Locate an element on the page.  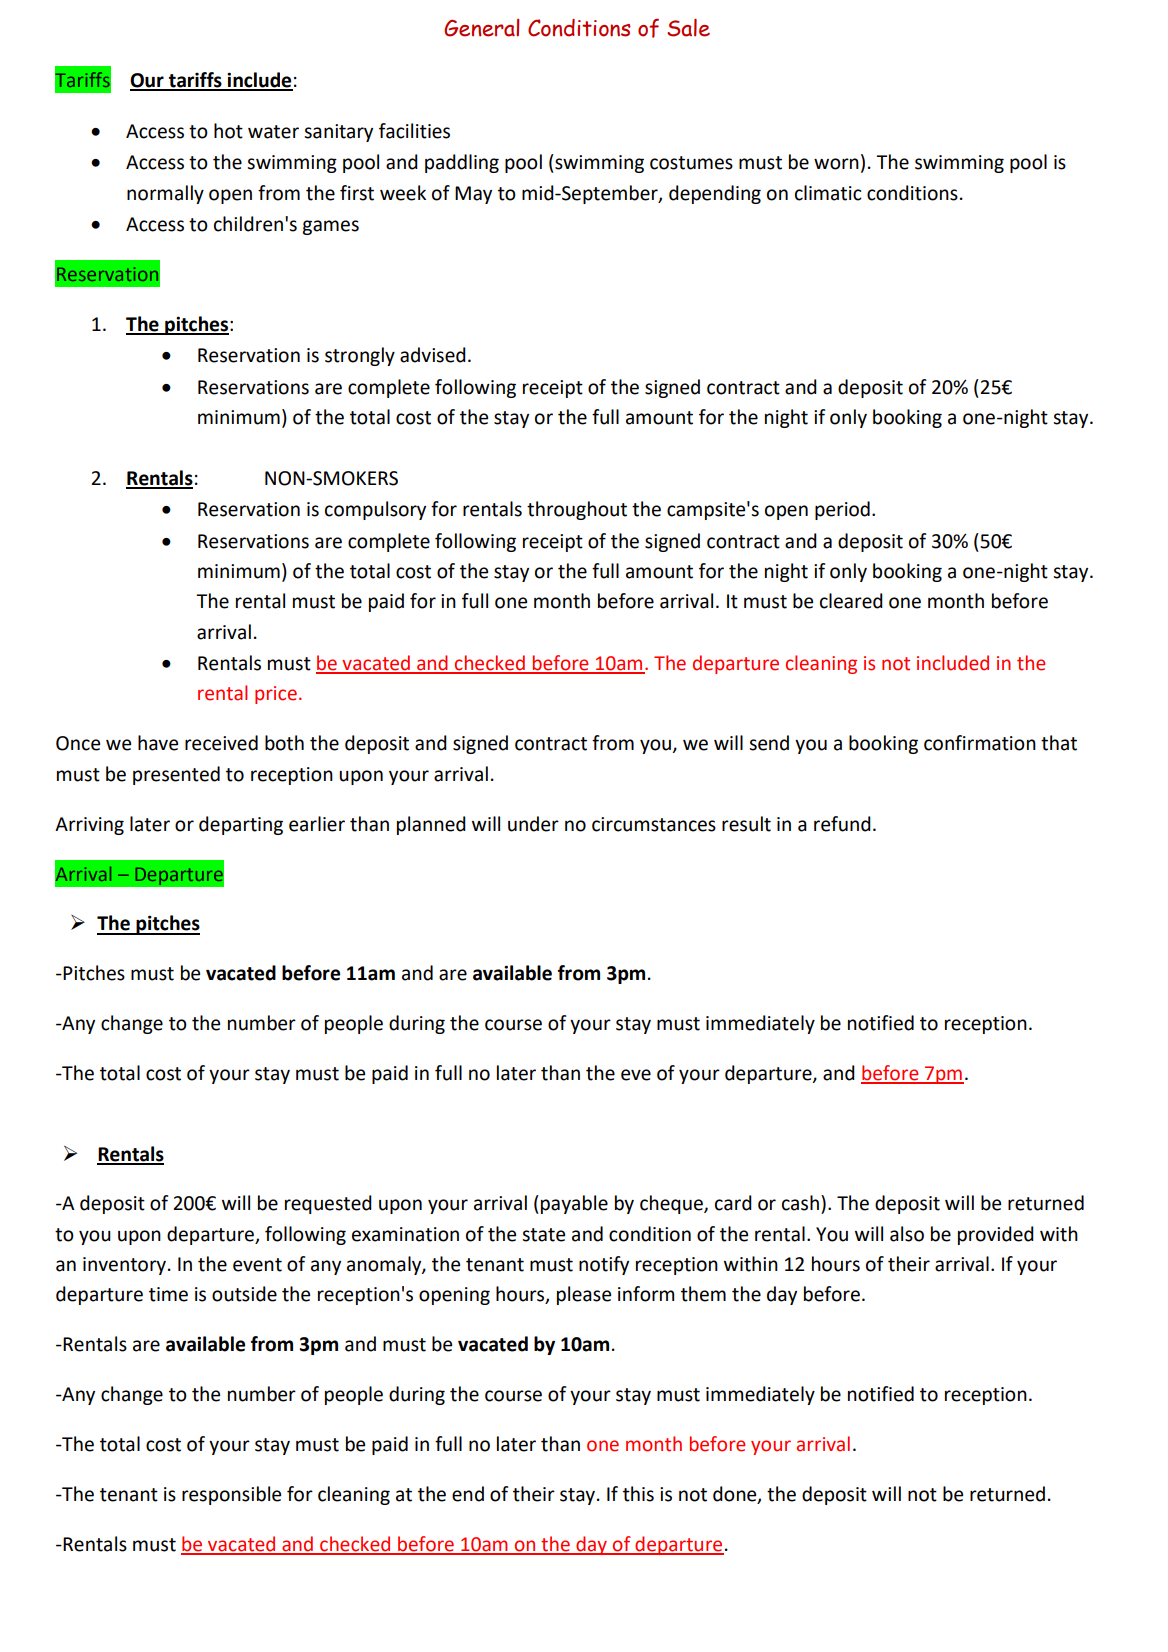
period is located at coordinates (842, 510).
